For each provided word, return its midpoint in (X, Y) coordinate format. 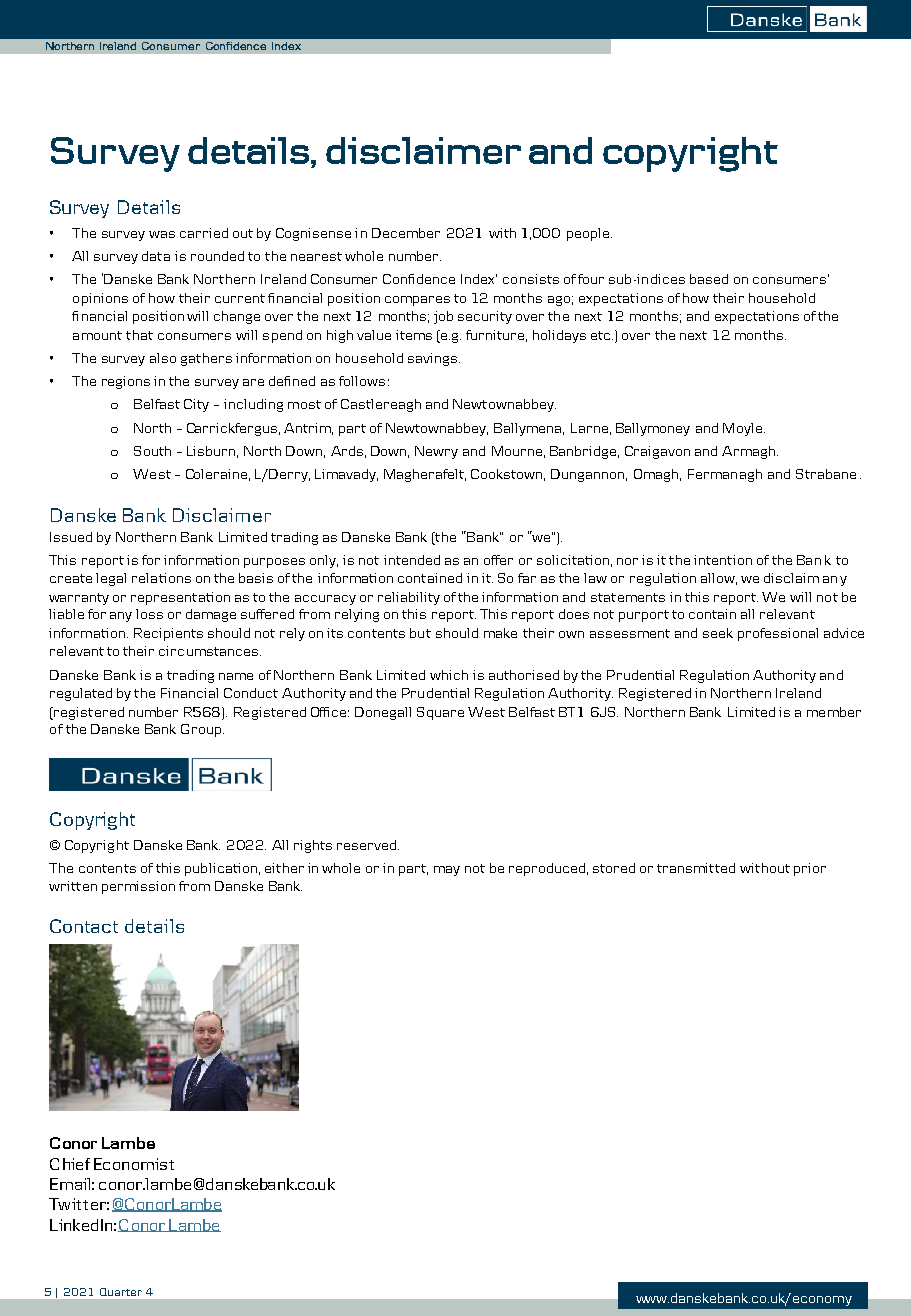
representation (180, 598)
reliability (409, 598)
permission (138, 887)
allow (719, 579)
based (709, 279)
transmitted (696, 868)
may (447, 871)
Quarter (121, 1292)
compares (417, 301)
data (156, 256)
